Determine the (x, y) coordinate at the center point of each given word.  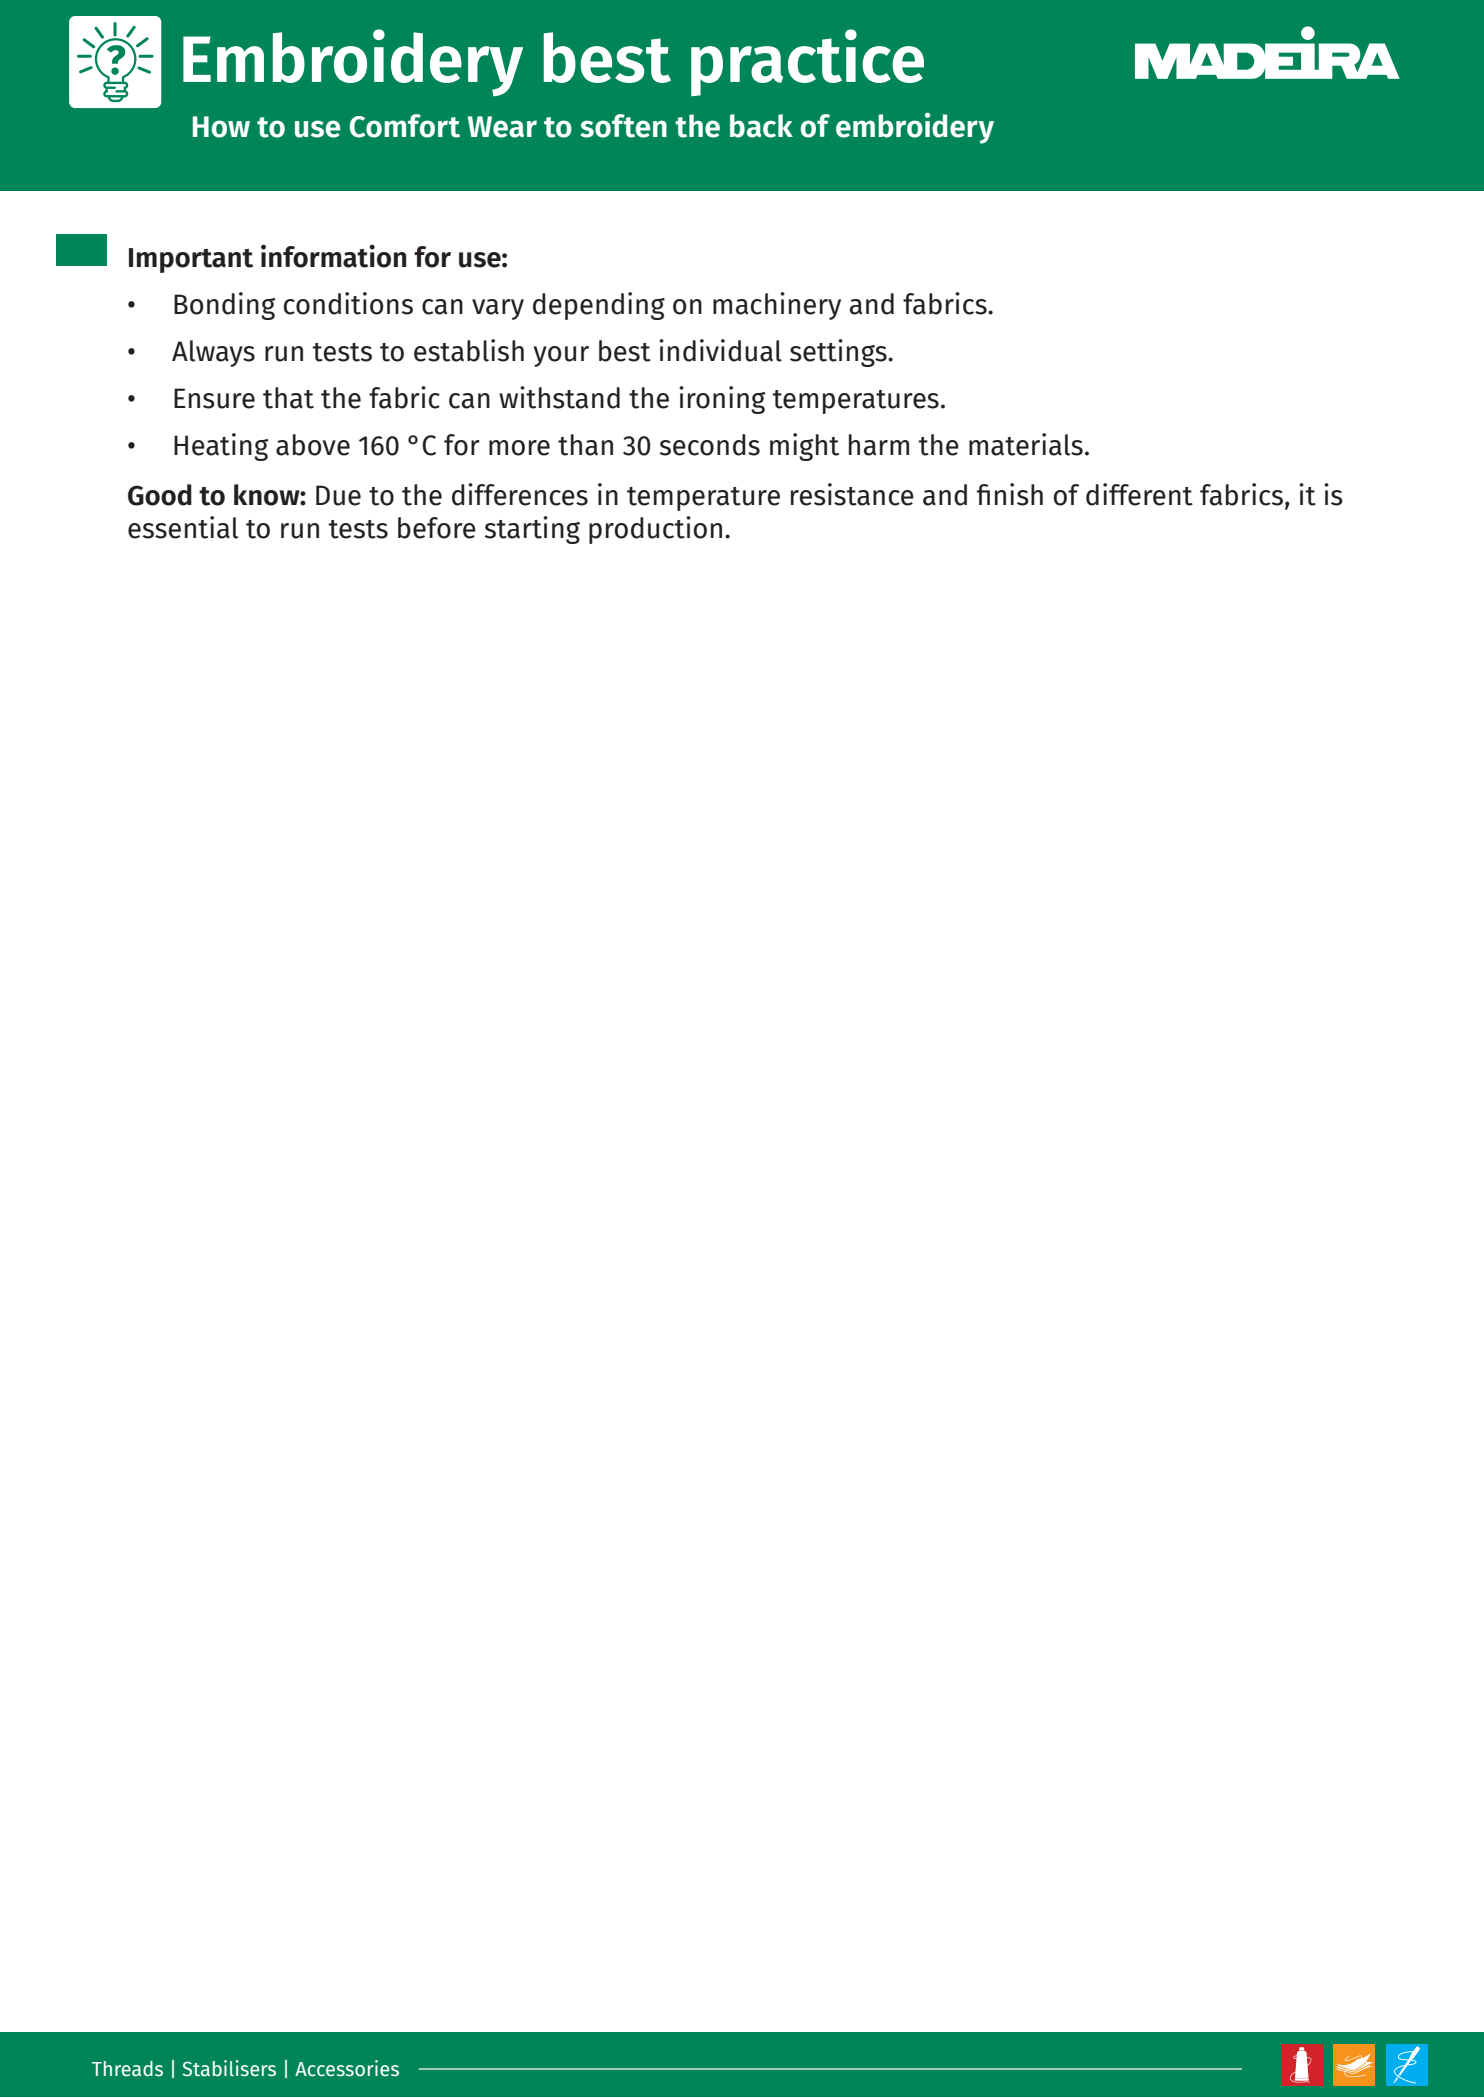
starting (532, 530)
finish (1010, 494)
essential (183, 527)
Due (338, 495)
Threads (127, 2069)
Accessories (347, 2068)
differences (520, 494)
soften (623, 126)
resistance (852, 494)
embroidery (915, 128)
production (655, 530)
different (1139, 494)
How (221, 127)
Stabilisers (229, 2068)
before (437, 528)
